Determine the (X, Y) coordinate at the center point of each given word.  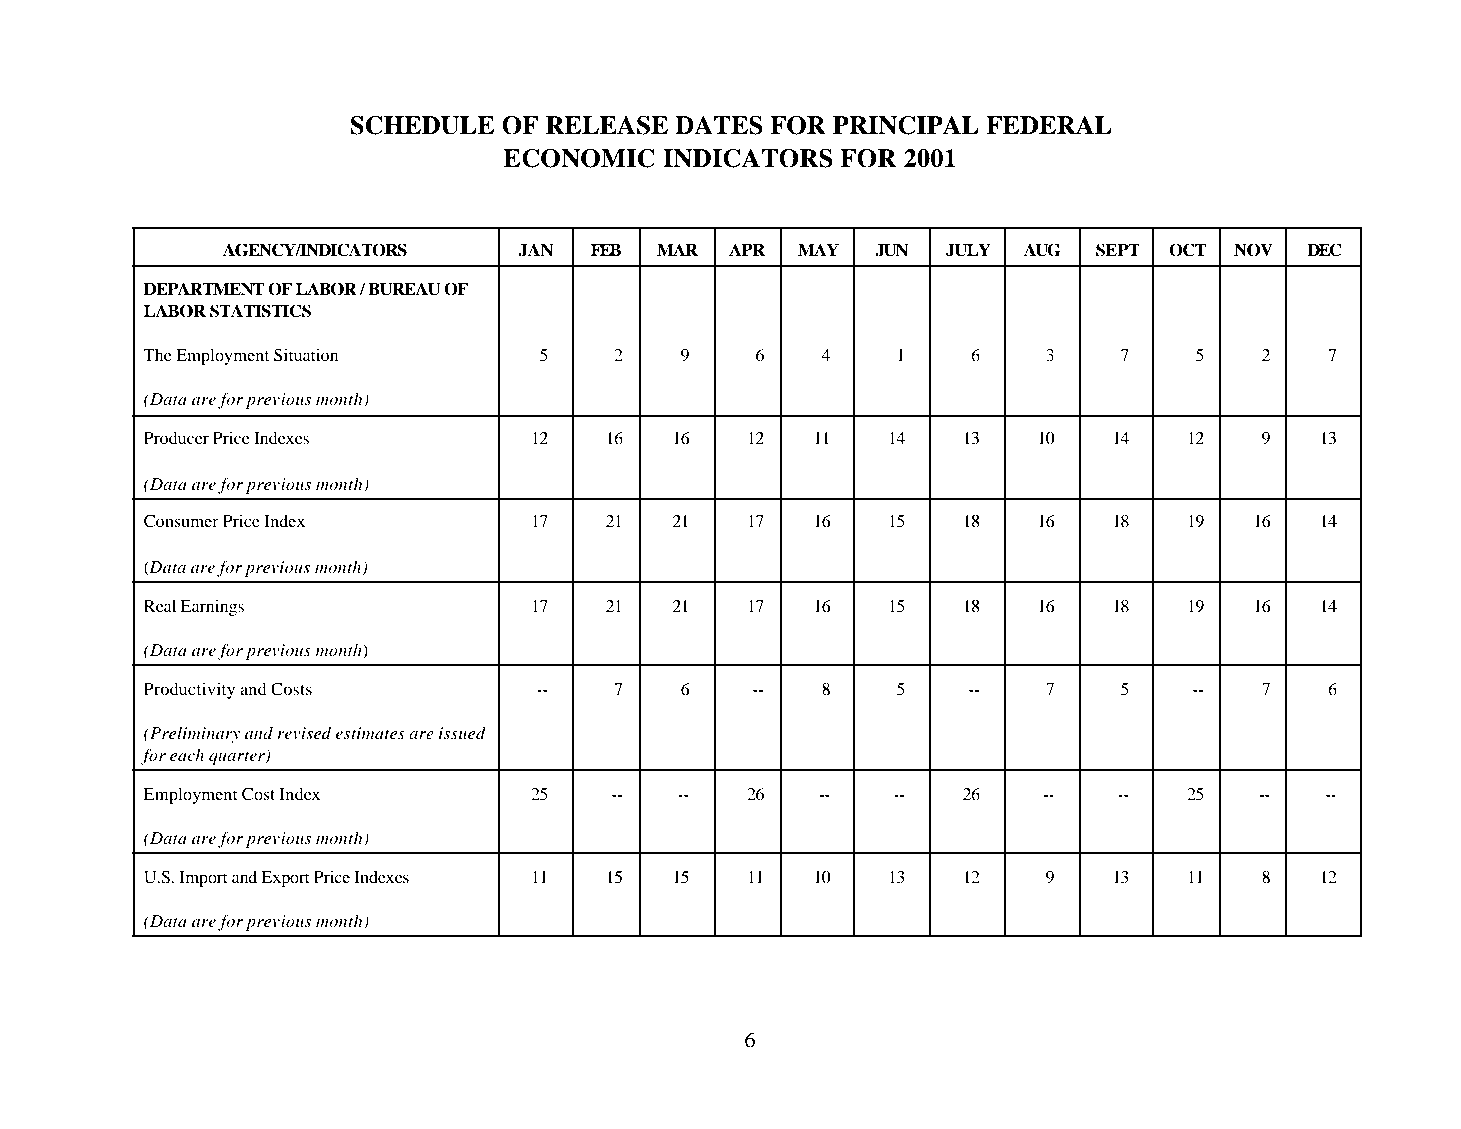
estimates (370, 733)
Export (285, 879)
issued (462, 733)
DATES (719, 125)
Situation (306, 355)
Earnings (212, 608)
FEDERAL (1049, 125)
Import (204, 879)
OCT (1188, 250)
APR (747, 249)
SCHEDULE (422, 125)
